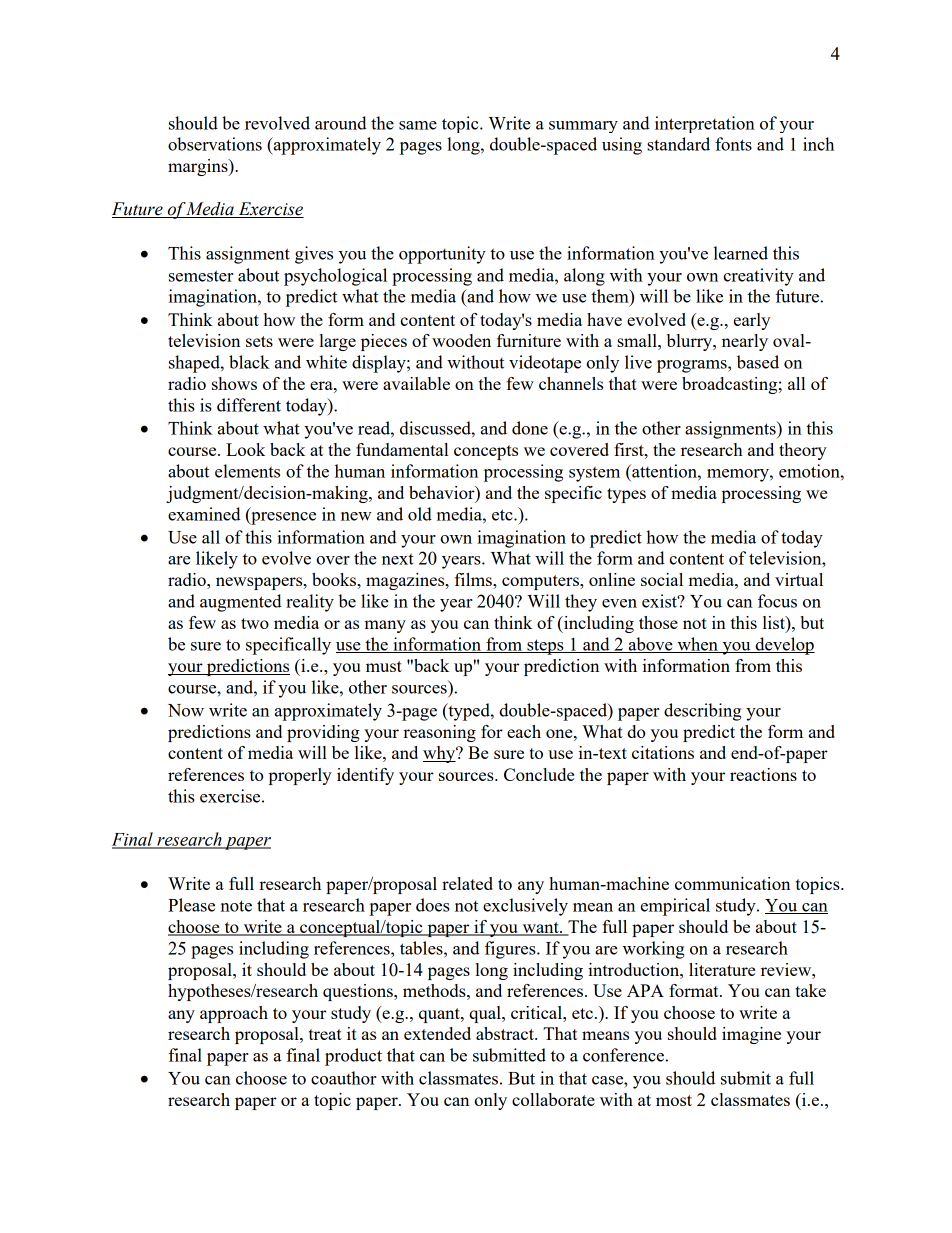 The image size is (952, 1233). What do you see at coordinates (583, 127) in the screenshot?
I see `summary` at bounding box center [583, 127].
